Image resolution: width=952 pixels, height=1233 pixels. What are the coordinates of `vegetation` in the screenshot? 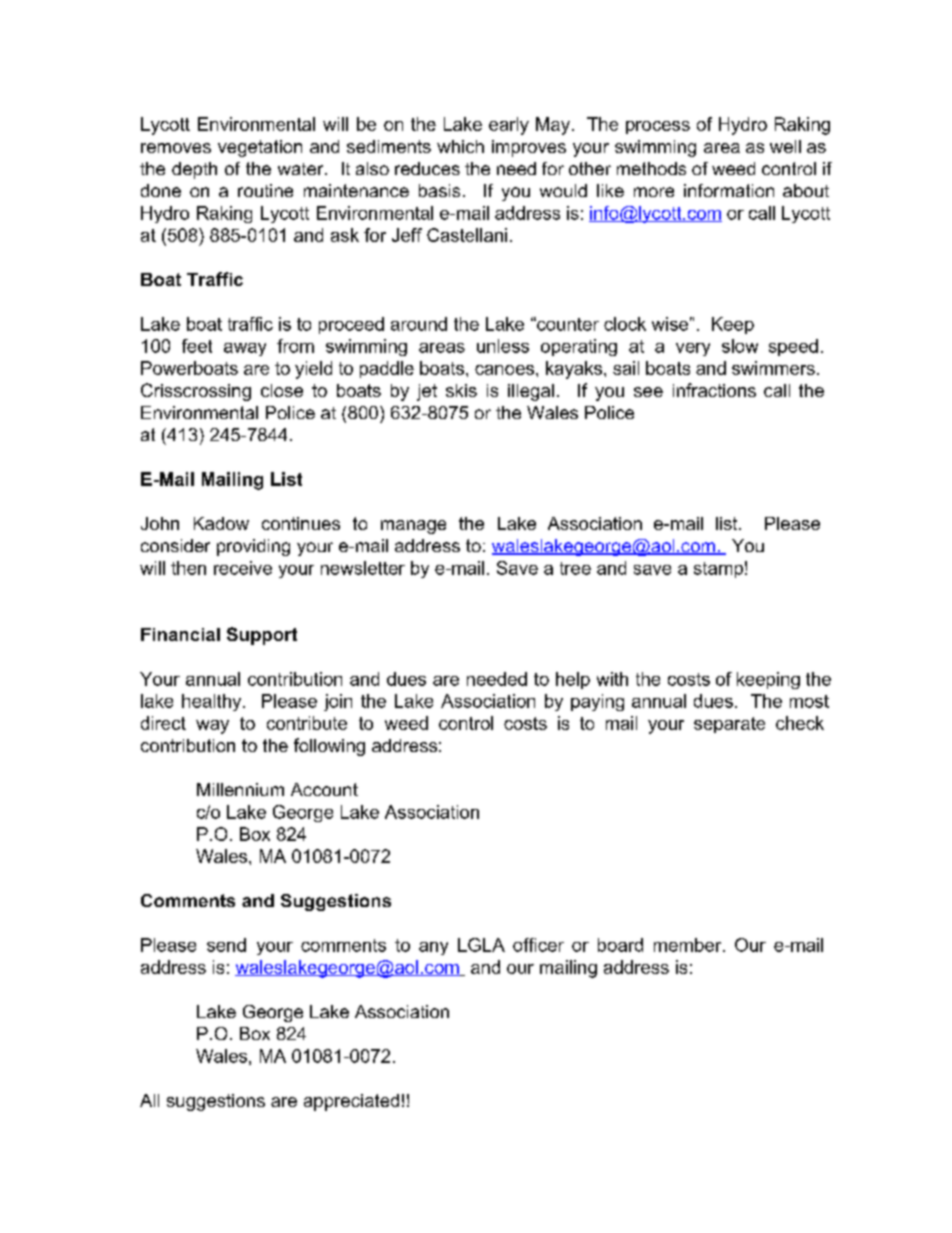 It's located at (260, 148).
